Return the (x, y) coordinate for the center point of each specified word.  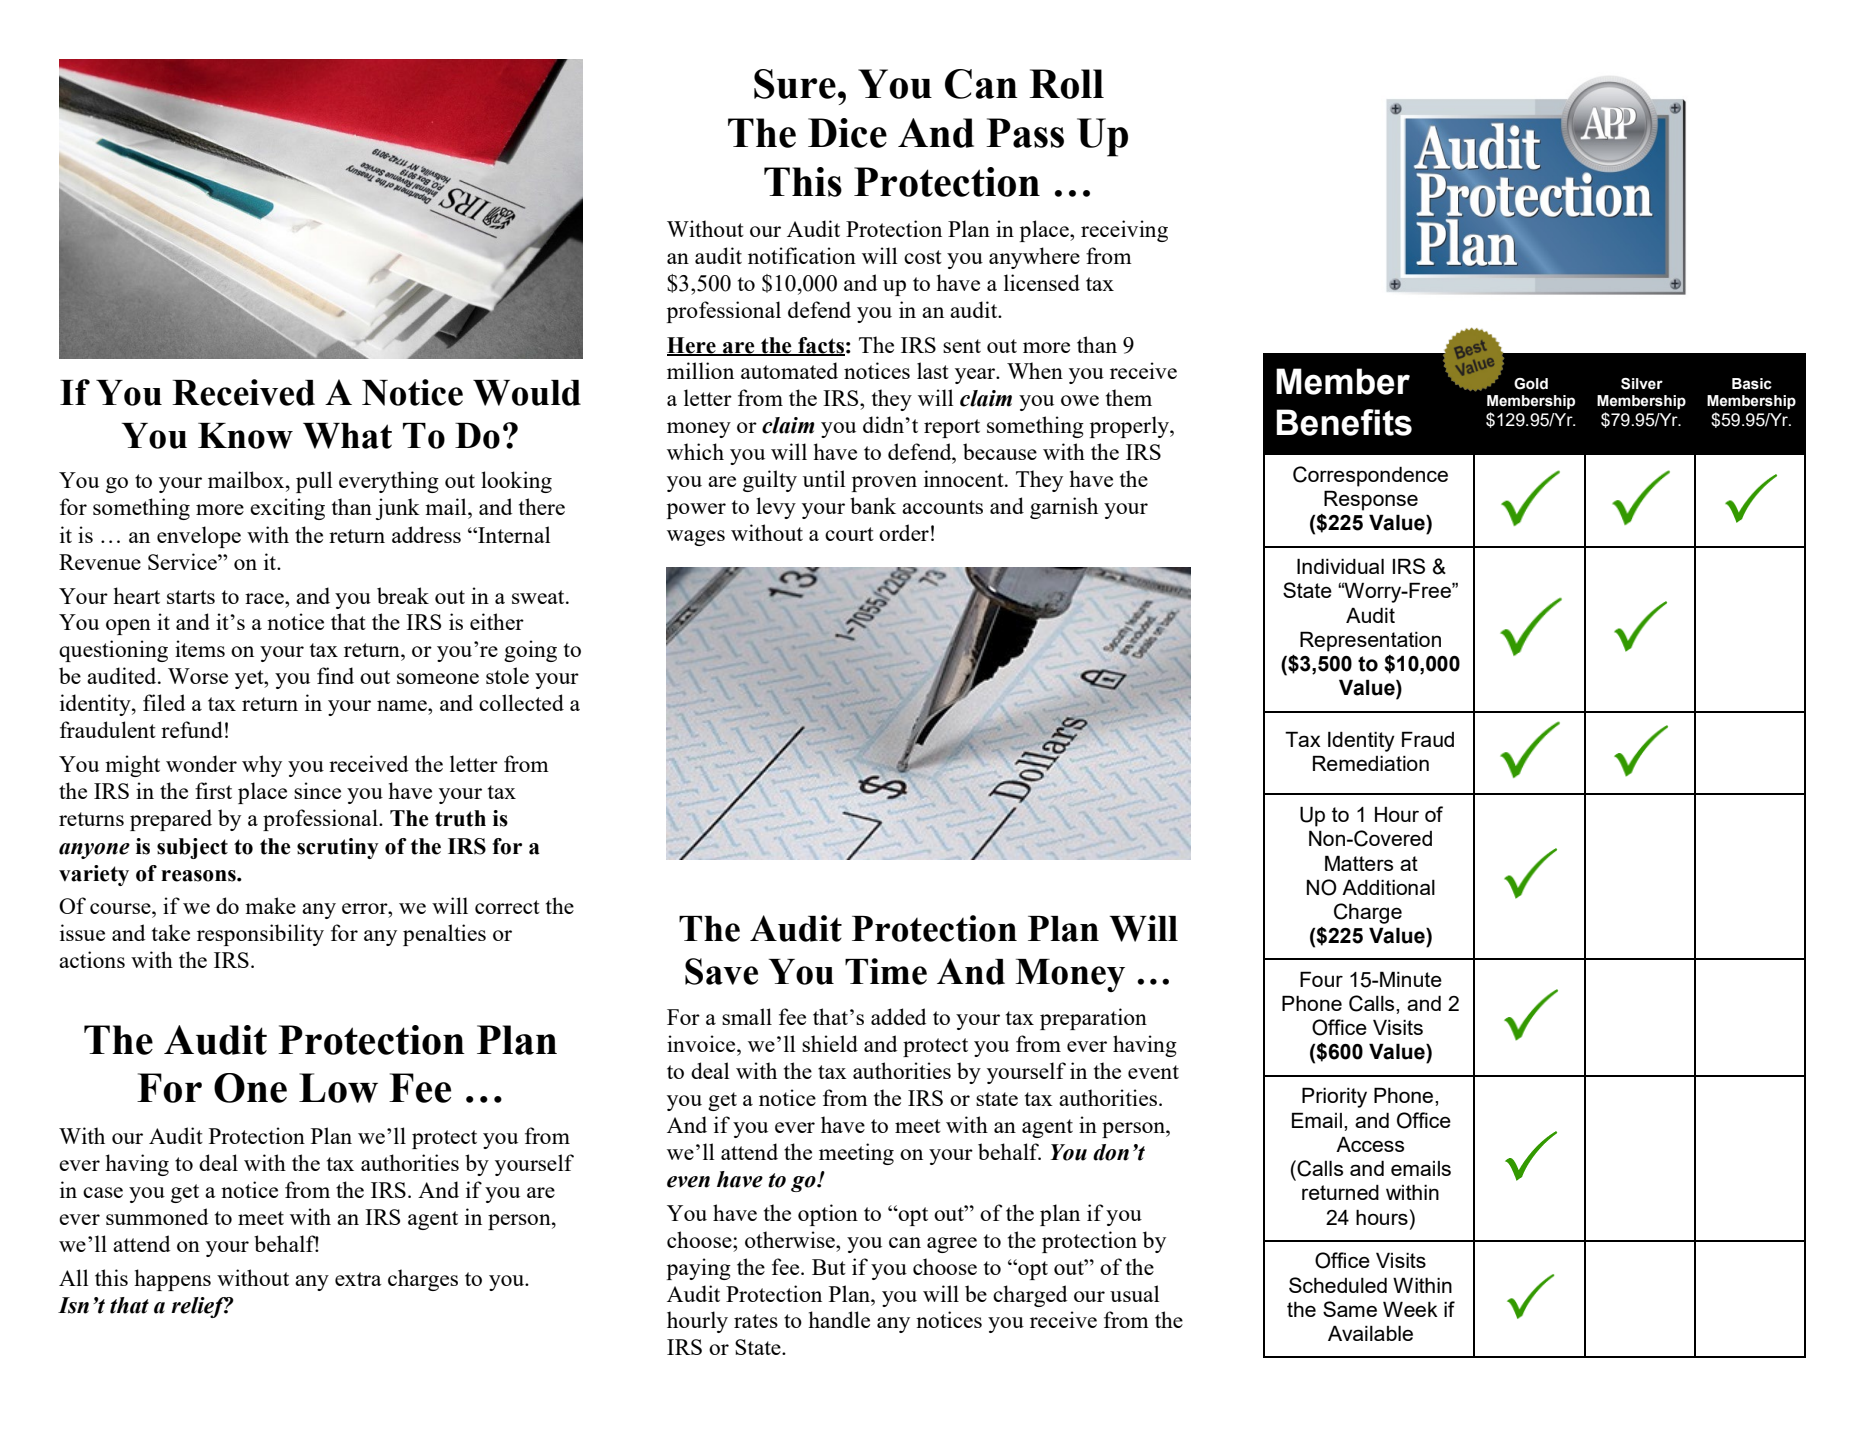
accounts (942, 507)
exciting (287, 509)
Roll (1066, 84)
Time (886, 971)
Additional (1388, 887)
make (270, 905)
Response (1371, 500)
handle (839, 1319)
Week (1410, 1309)
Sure (795, 84)
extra (358, 1279)
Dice (847, 133)
